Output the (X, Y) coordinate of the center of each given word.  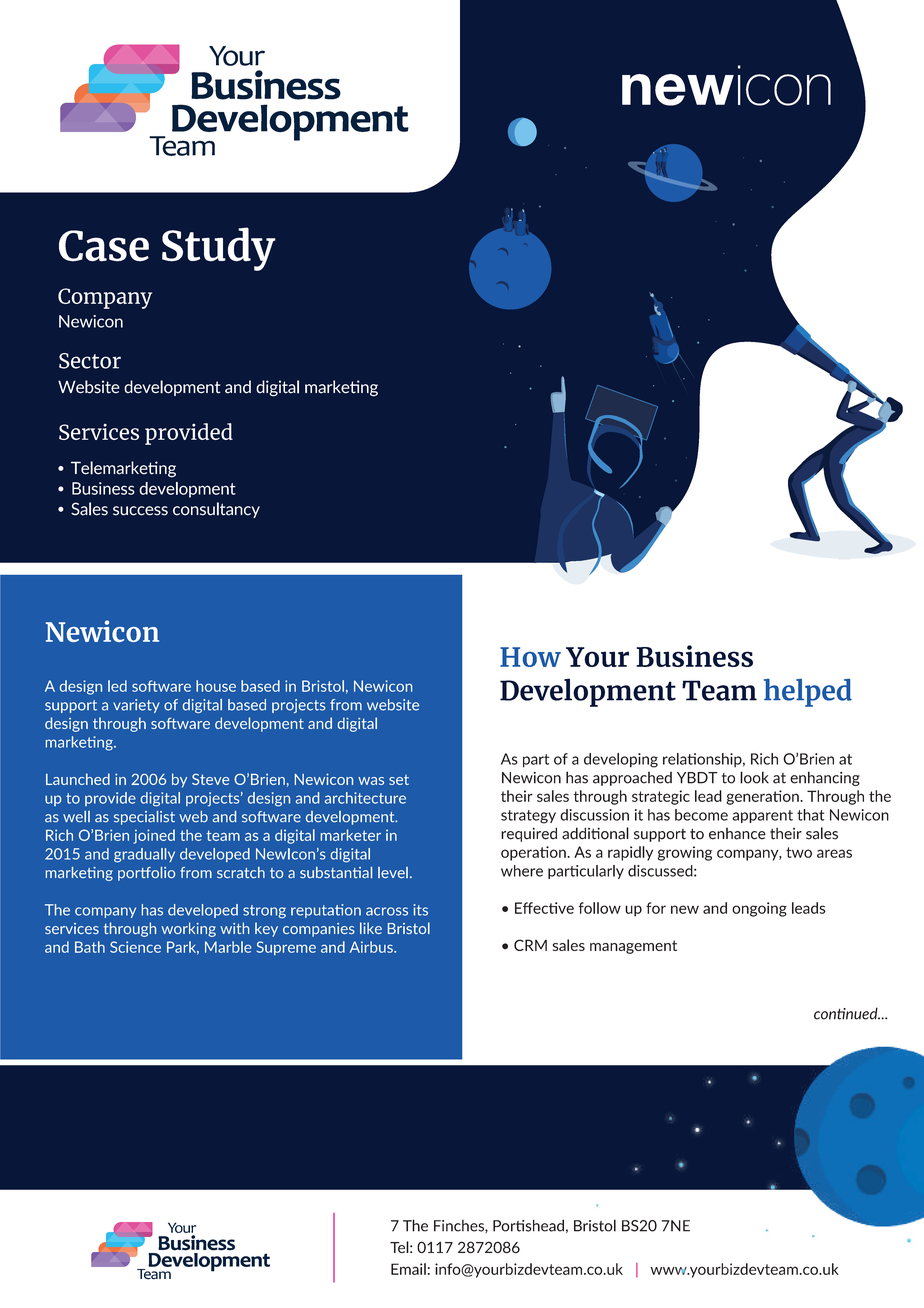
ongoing (759, 909)
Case (104, 246)
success (140, 511)
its (420, 910)
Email (408, 1269)
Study (219, 249)
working (188, 929)
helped (808, 693)
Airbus (372, 947)
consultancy (216, 510)
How (530, 657)
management (633, 947)
